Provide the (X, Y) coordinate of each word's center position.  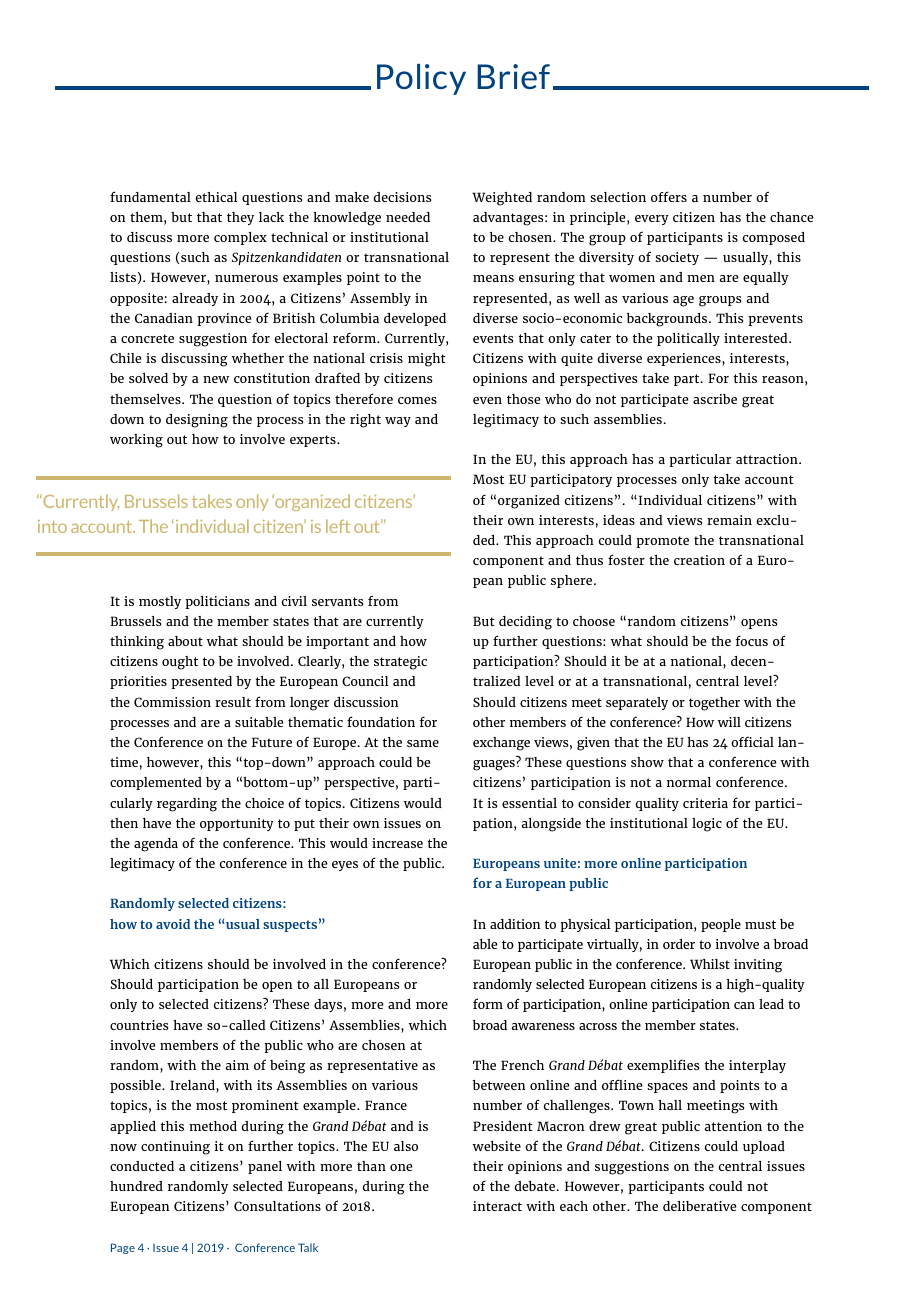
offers (669, 196)
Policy (421, 79)
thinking (137, 643)
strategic (400, 663)
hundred (136, 1186)
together (714, 704)
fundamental (150, 196)
